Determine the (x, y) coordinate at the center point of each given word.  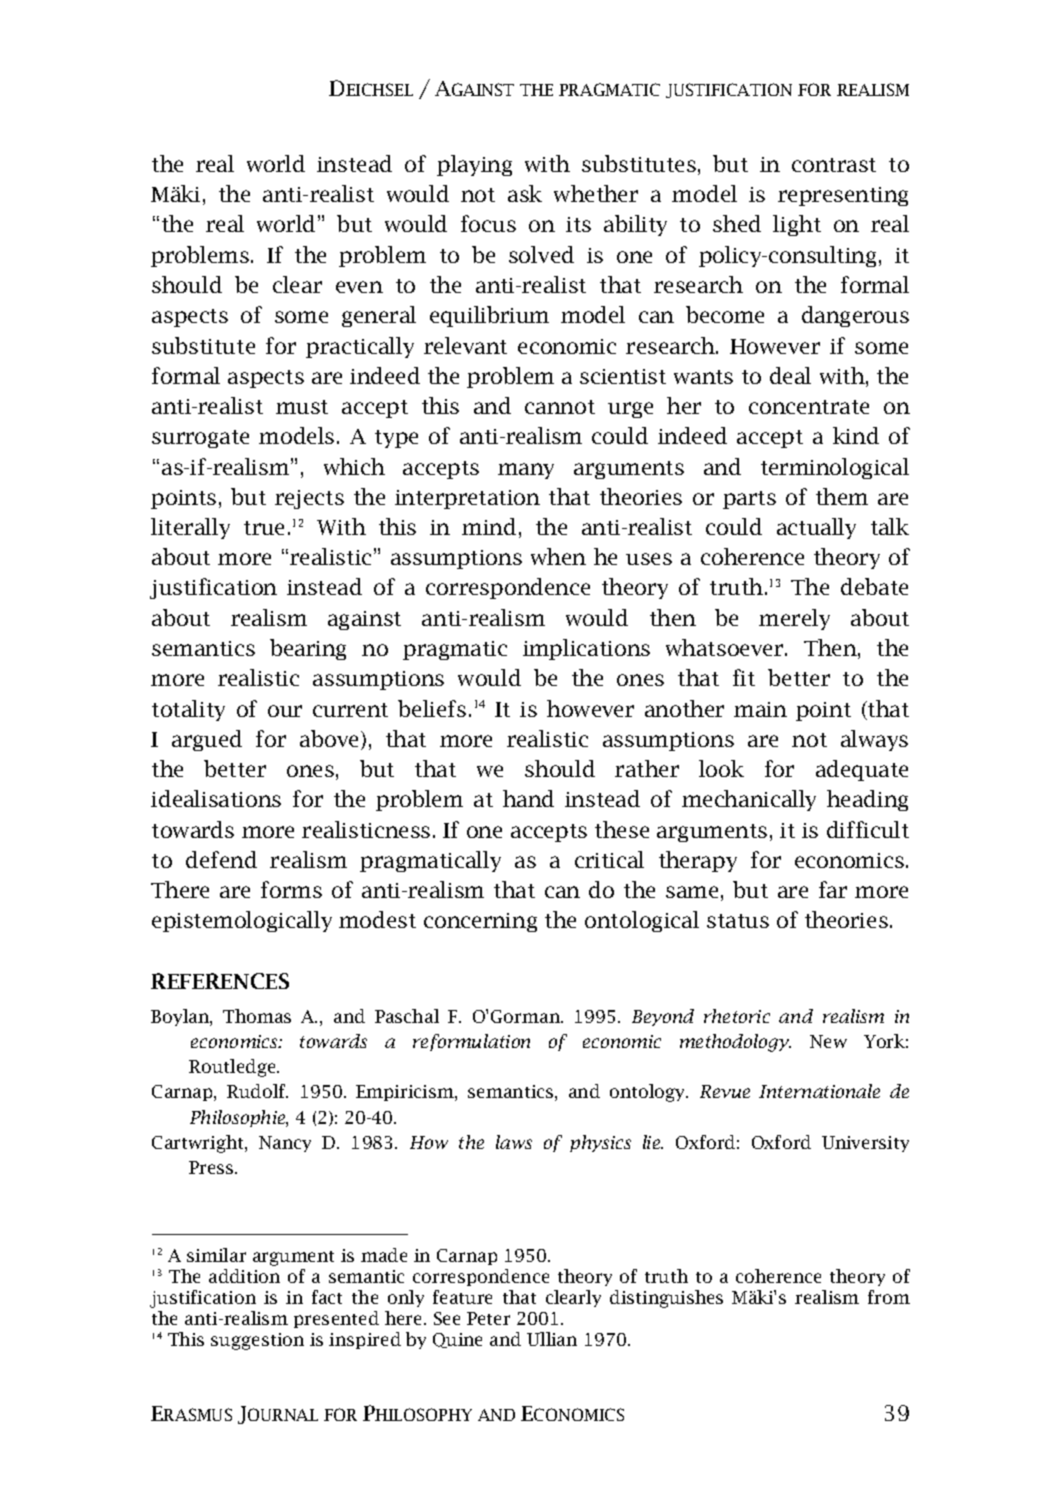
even (359, 287)
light (797, 225)
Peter (488, 1318)
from (889, 1297)
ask (525, 193)
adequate (862, 770)
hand (528, 798)
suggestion (257, 1341)
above (331, 740)
